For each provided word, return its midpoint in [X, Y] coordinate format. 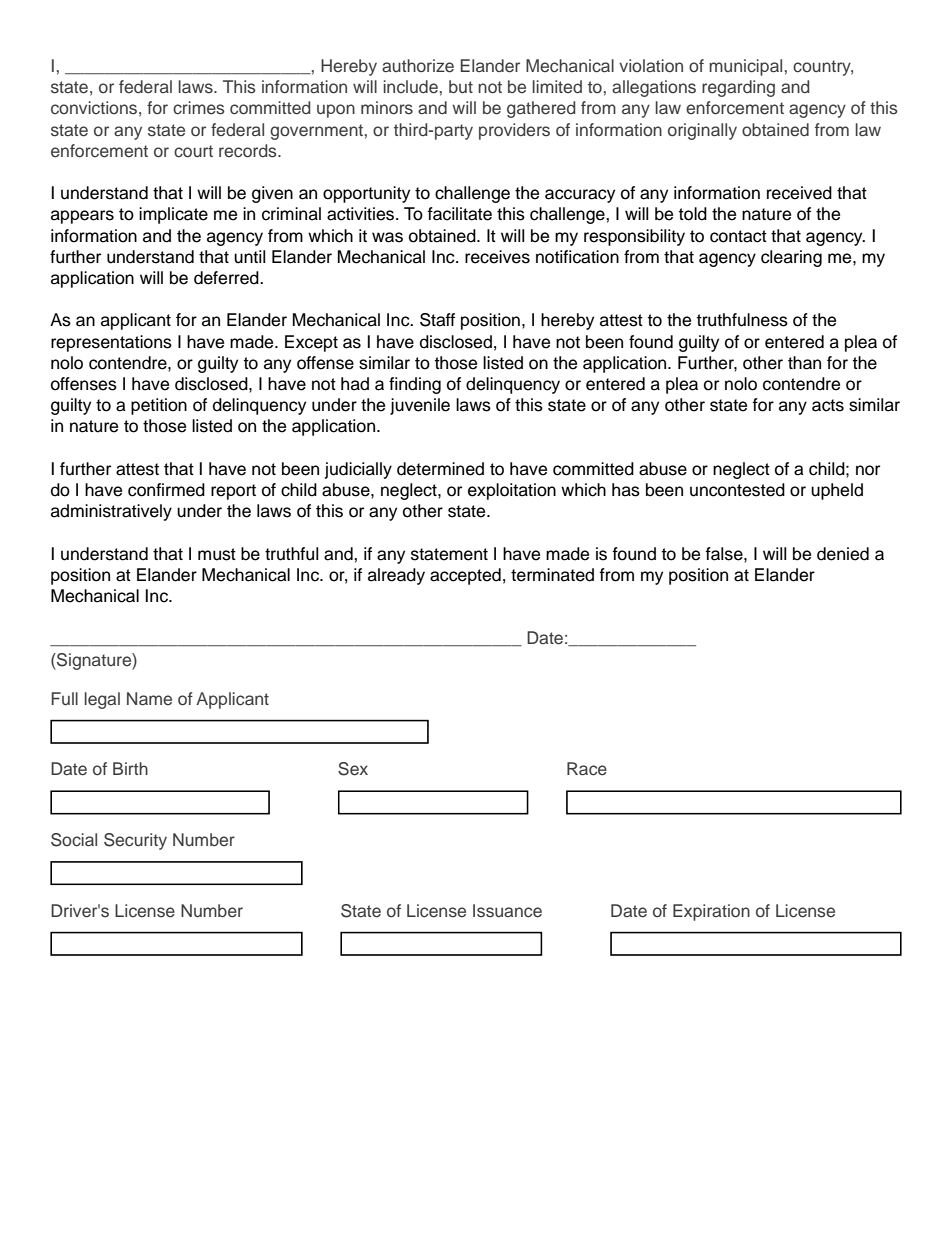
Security [135, 841]
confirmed [166, 490]
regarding [738, 88]
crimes [199, 108]
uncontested [737, 490]
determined [440, 469]
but [461, 87]
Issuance [507, 911]
